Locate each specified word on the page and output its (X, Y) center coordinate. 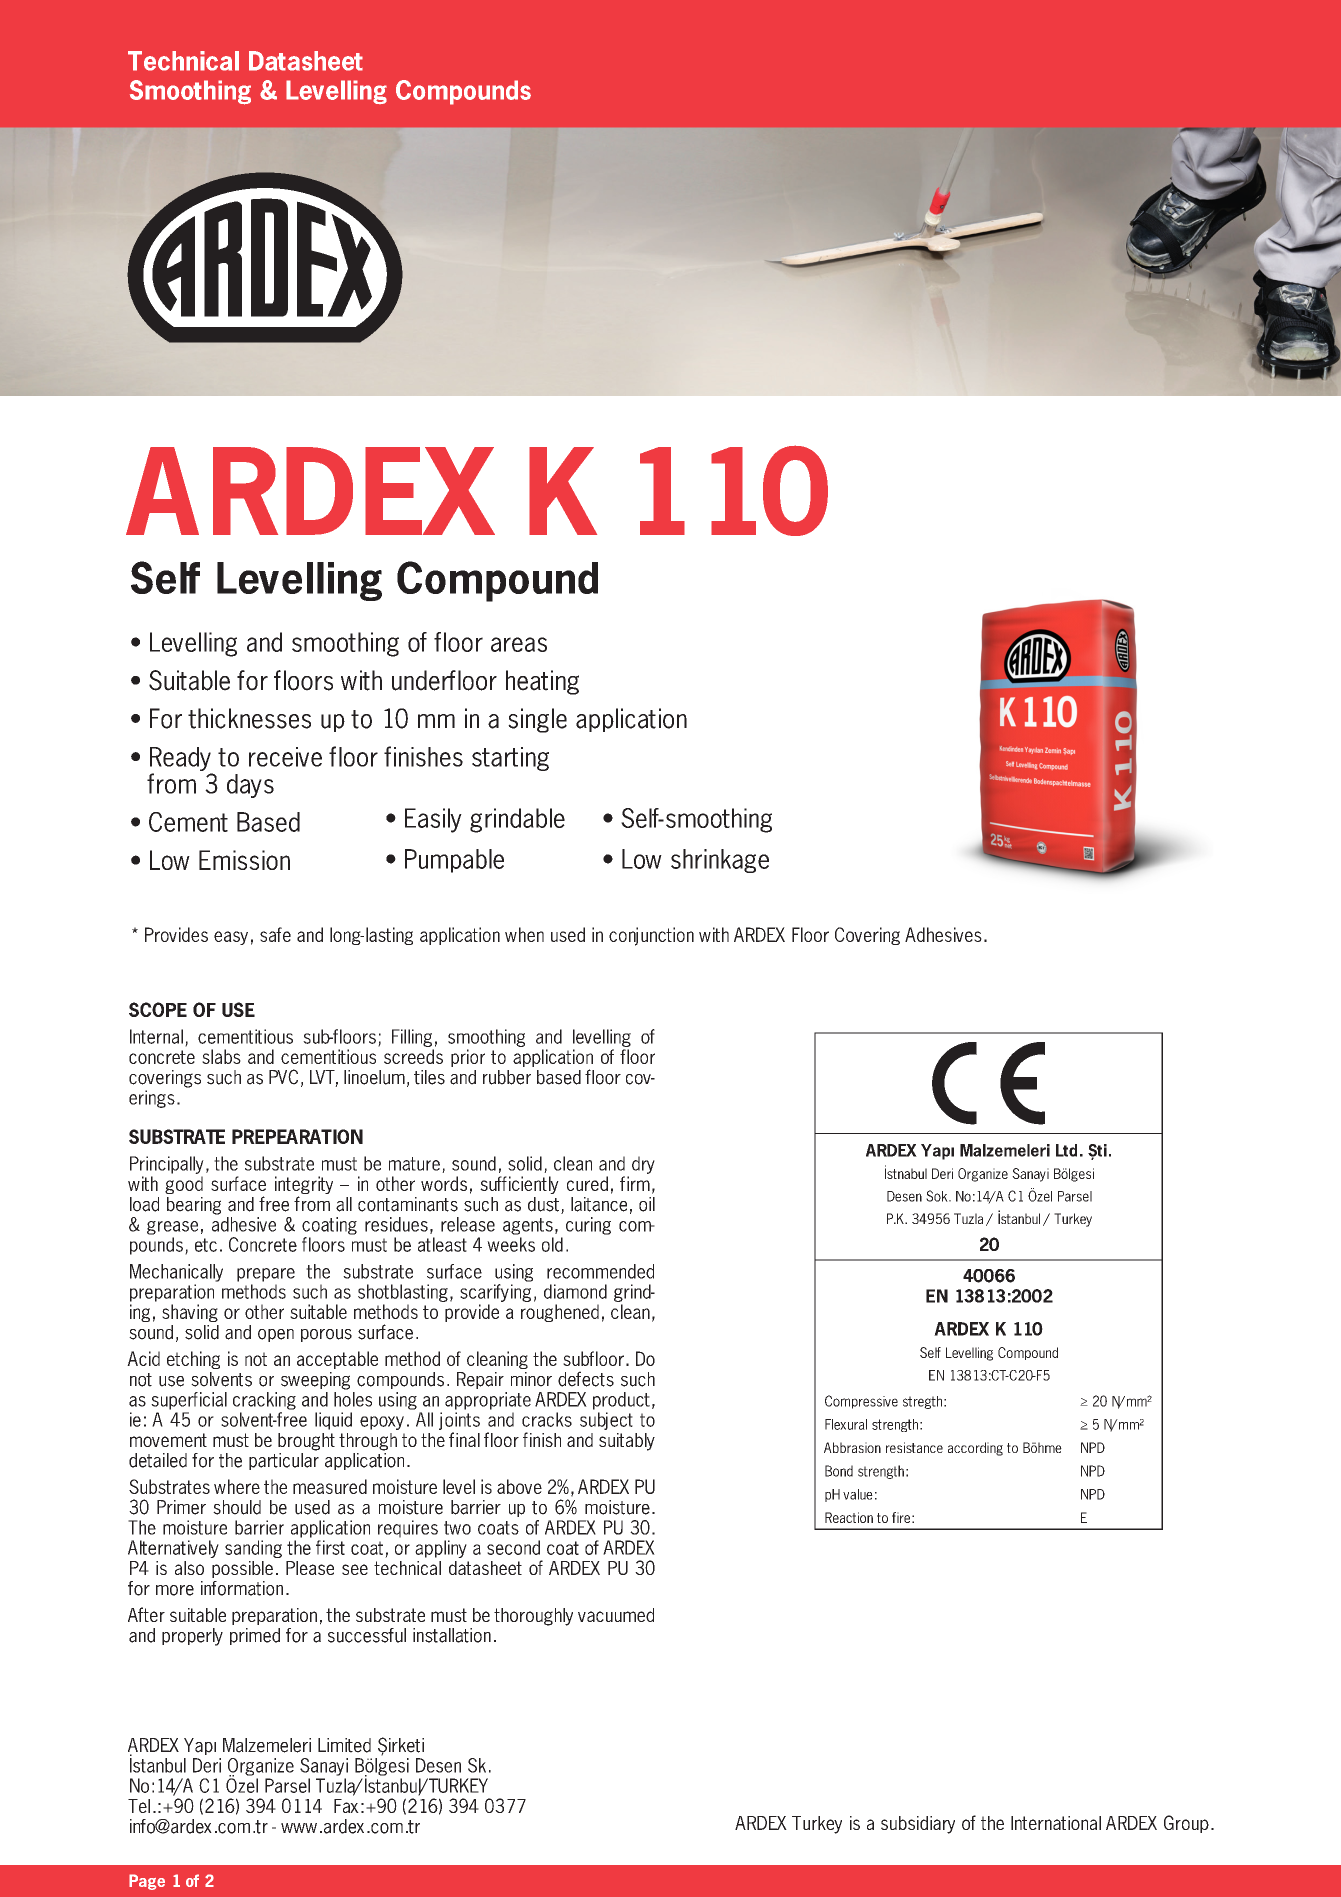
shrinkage (720, 861)
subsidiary (918, 1825)
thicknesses (249, 718)
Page (147, 1882)
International (1056, 1823)
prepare (266, 1275)
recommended (600, 1271)
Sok (938, 1196)
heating (542, 682)
